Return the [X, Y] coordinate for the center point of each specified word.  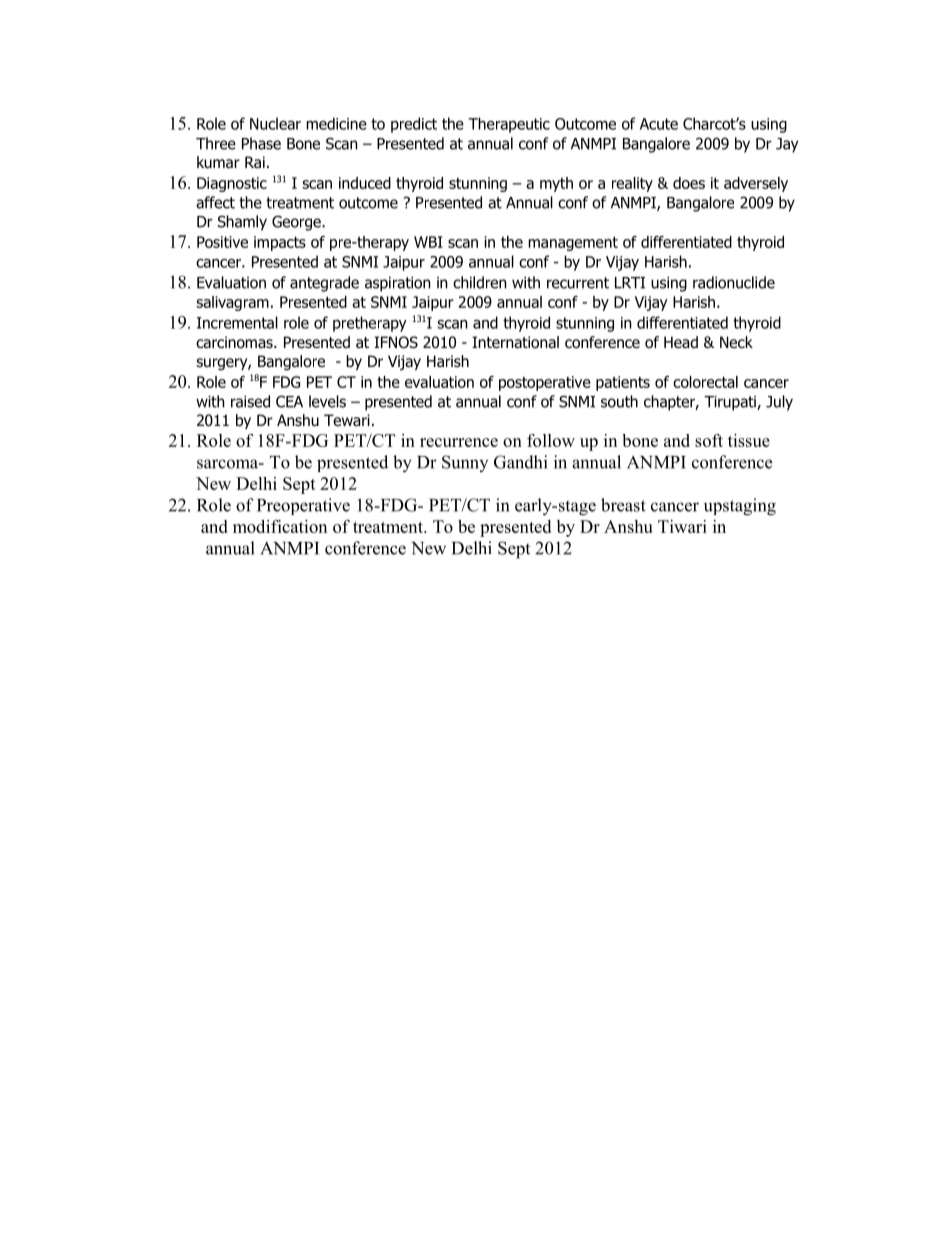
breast [623, 505]
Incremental [237, 322]
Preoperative [303, 506]
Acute [659, 124]
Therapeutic [509, 125]
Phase [261, 143]
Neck [736, 342]
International [515, 342]
